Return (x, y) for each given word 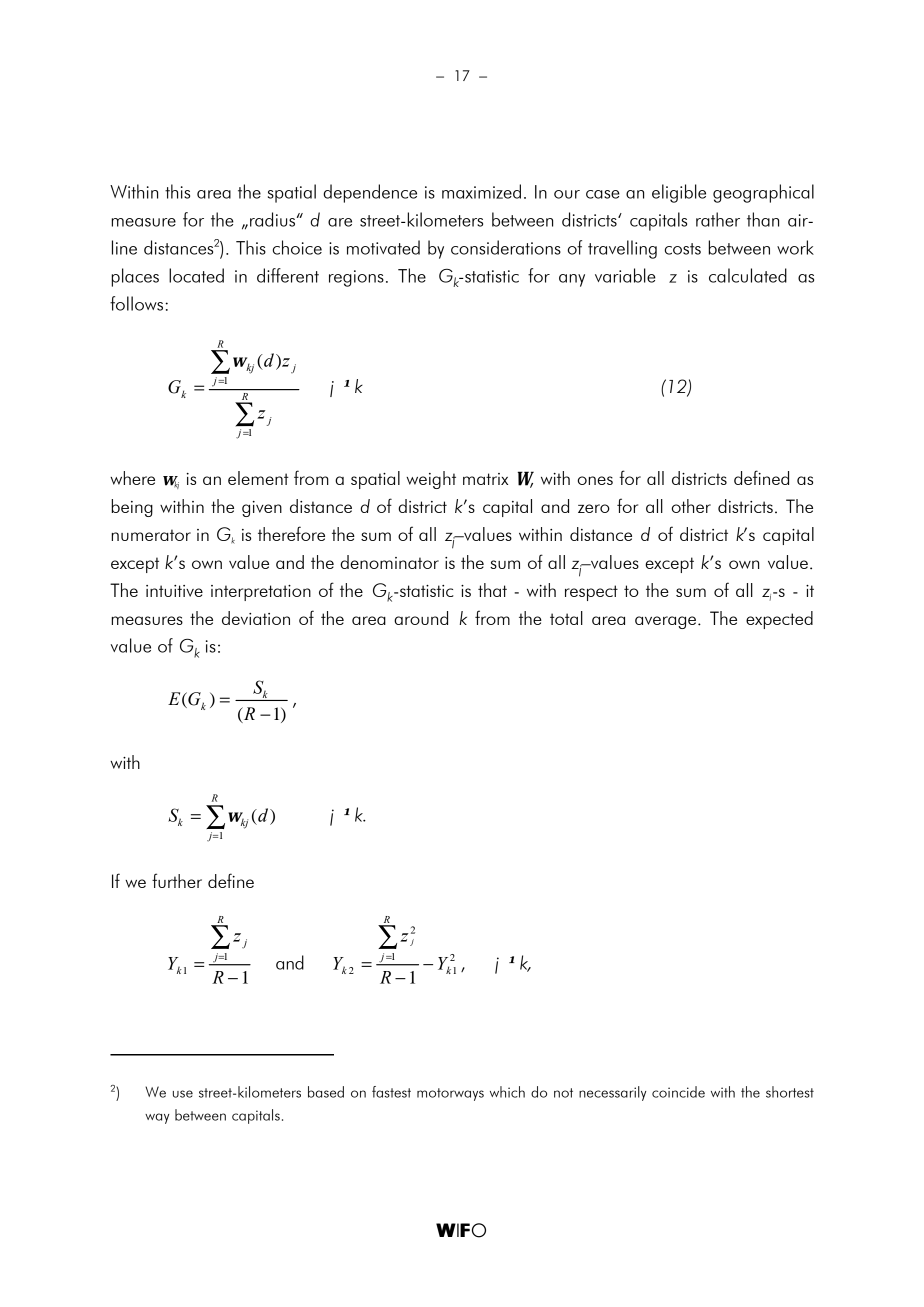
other (691, 506)
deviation (256, 618)
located (196, 275)
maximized (481, 191)
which (507, 1092)
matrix (485, 479)
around (421, 618)
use (183, 1094)
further (177, 880)
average (667, 622)
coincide (678, 1092)
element (258, 478)
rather (718, 219)
